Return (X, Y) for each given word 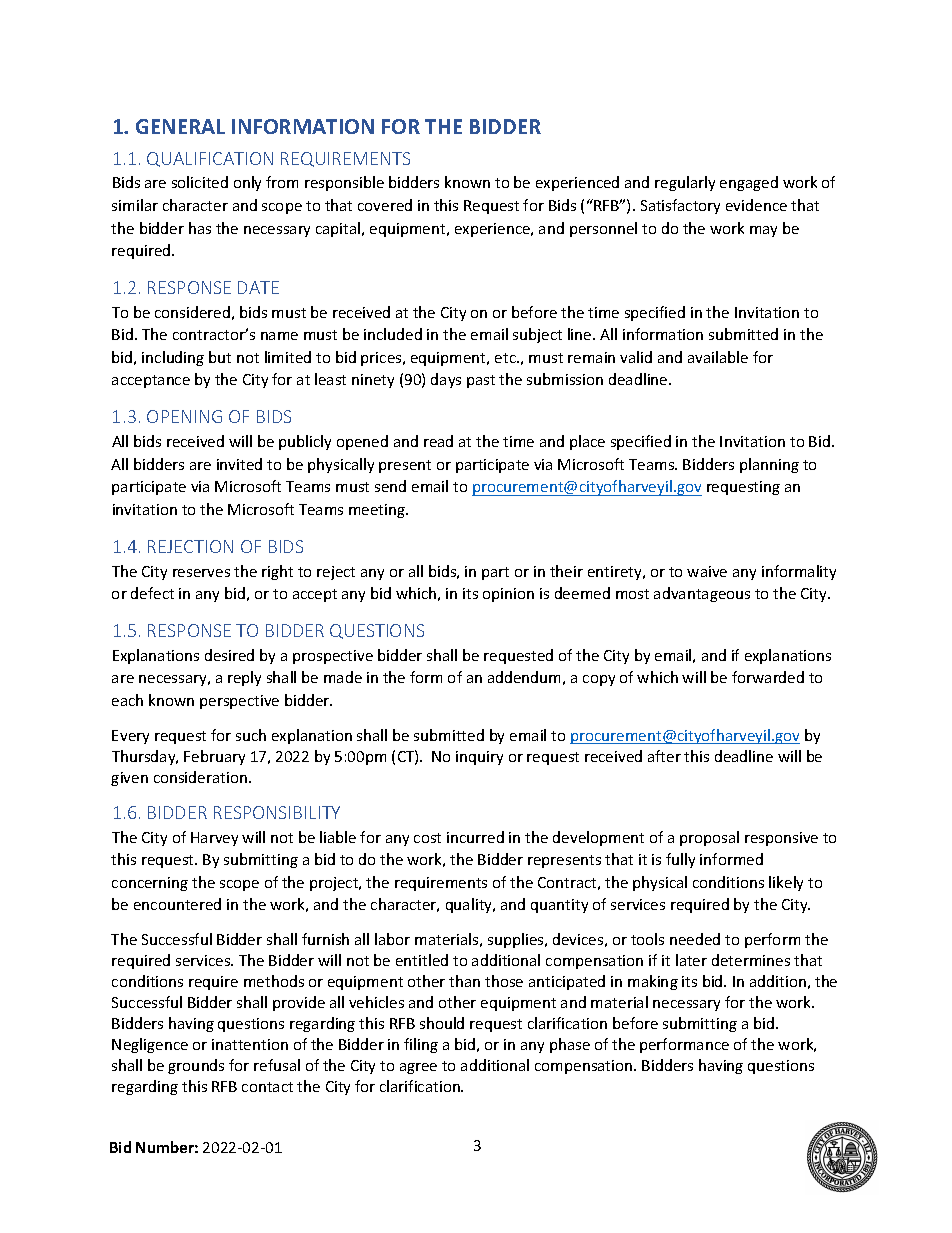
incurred (475, 837)
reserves (201, 573)
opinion (508, 595)
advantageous (702, 594)
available (718, 357)
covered (385, 205)
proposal (709, 838)
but (220, 357)
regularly (685, 183)
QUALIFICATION (210, 159)
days (446, 380)
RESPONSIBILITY (277, 812)
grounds (196, 1066)
